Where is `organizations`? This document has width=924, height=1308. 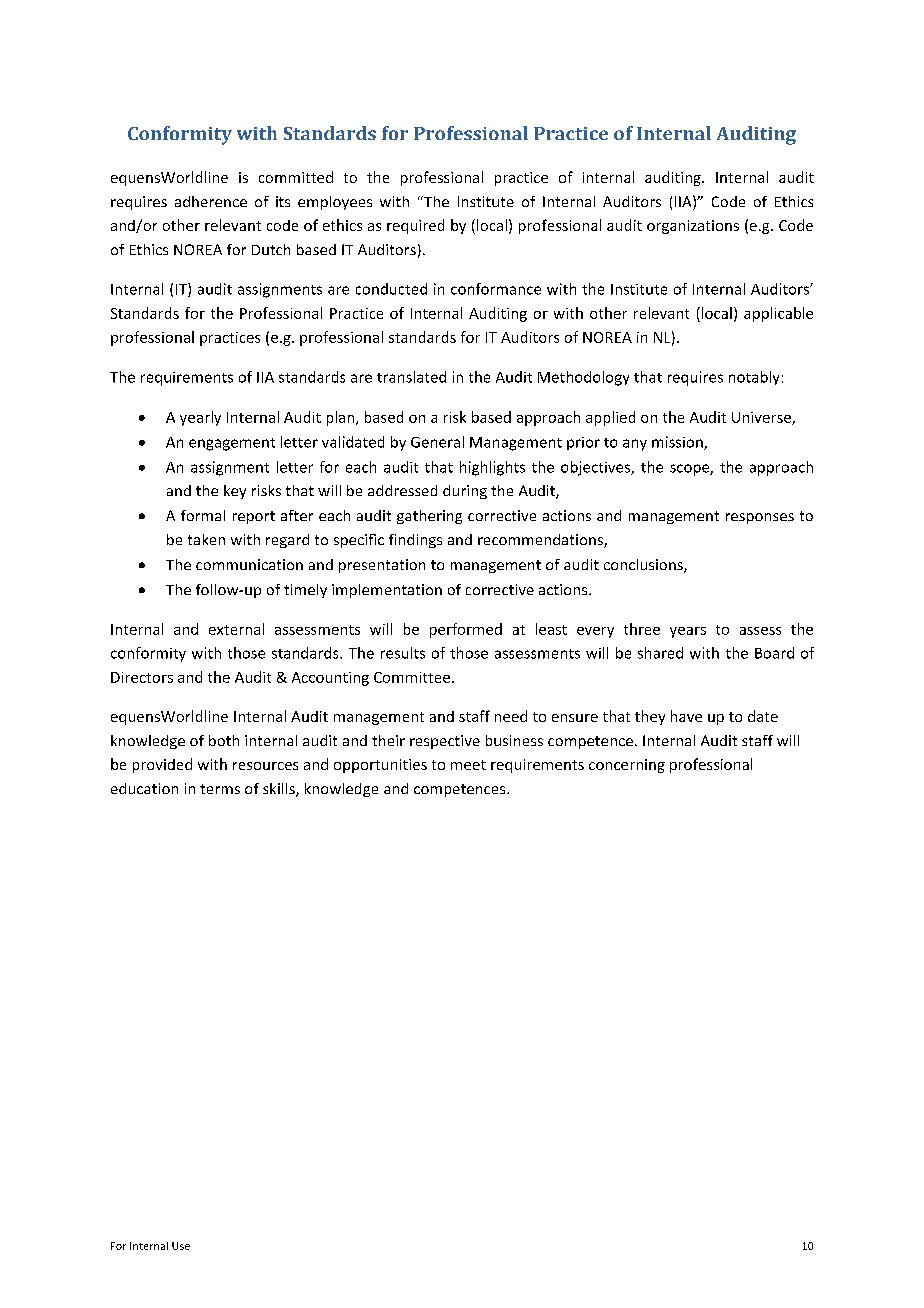
organizations is located at coordinates (693, 227).
